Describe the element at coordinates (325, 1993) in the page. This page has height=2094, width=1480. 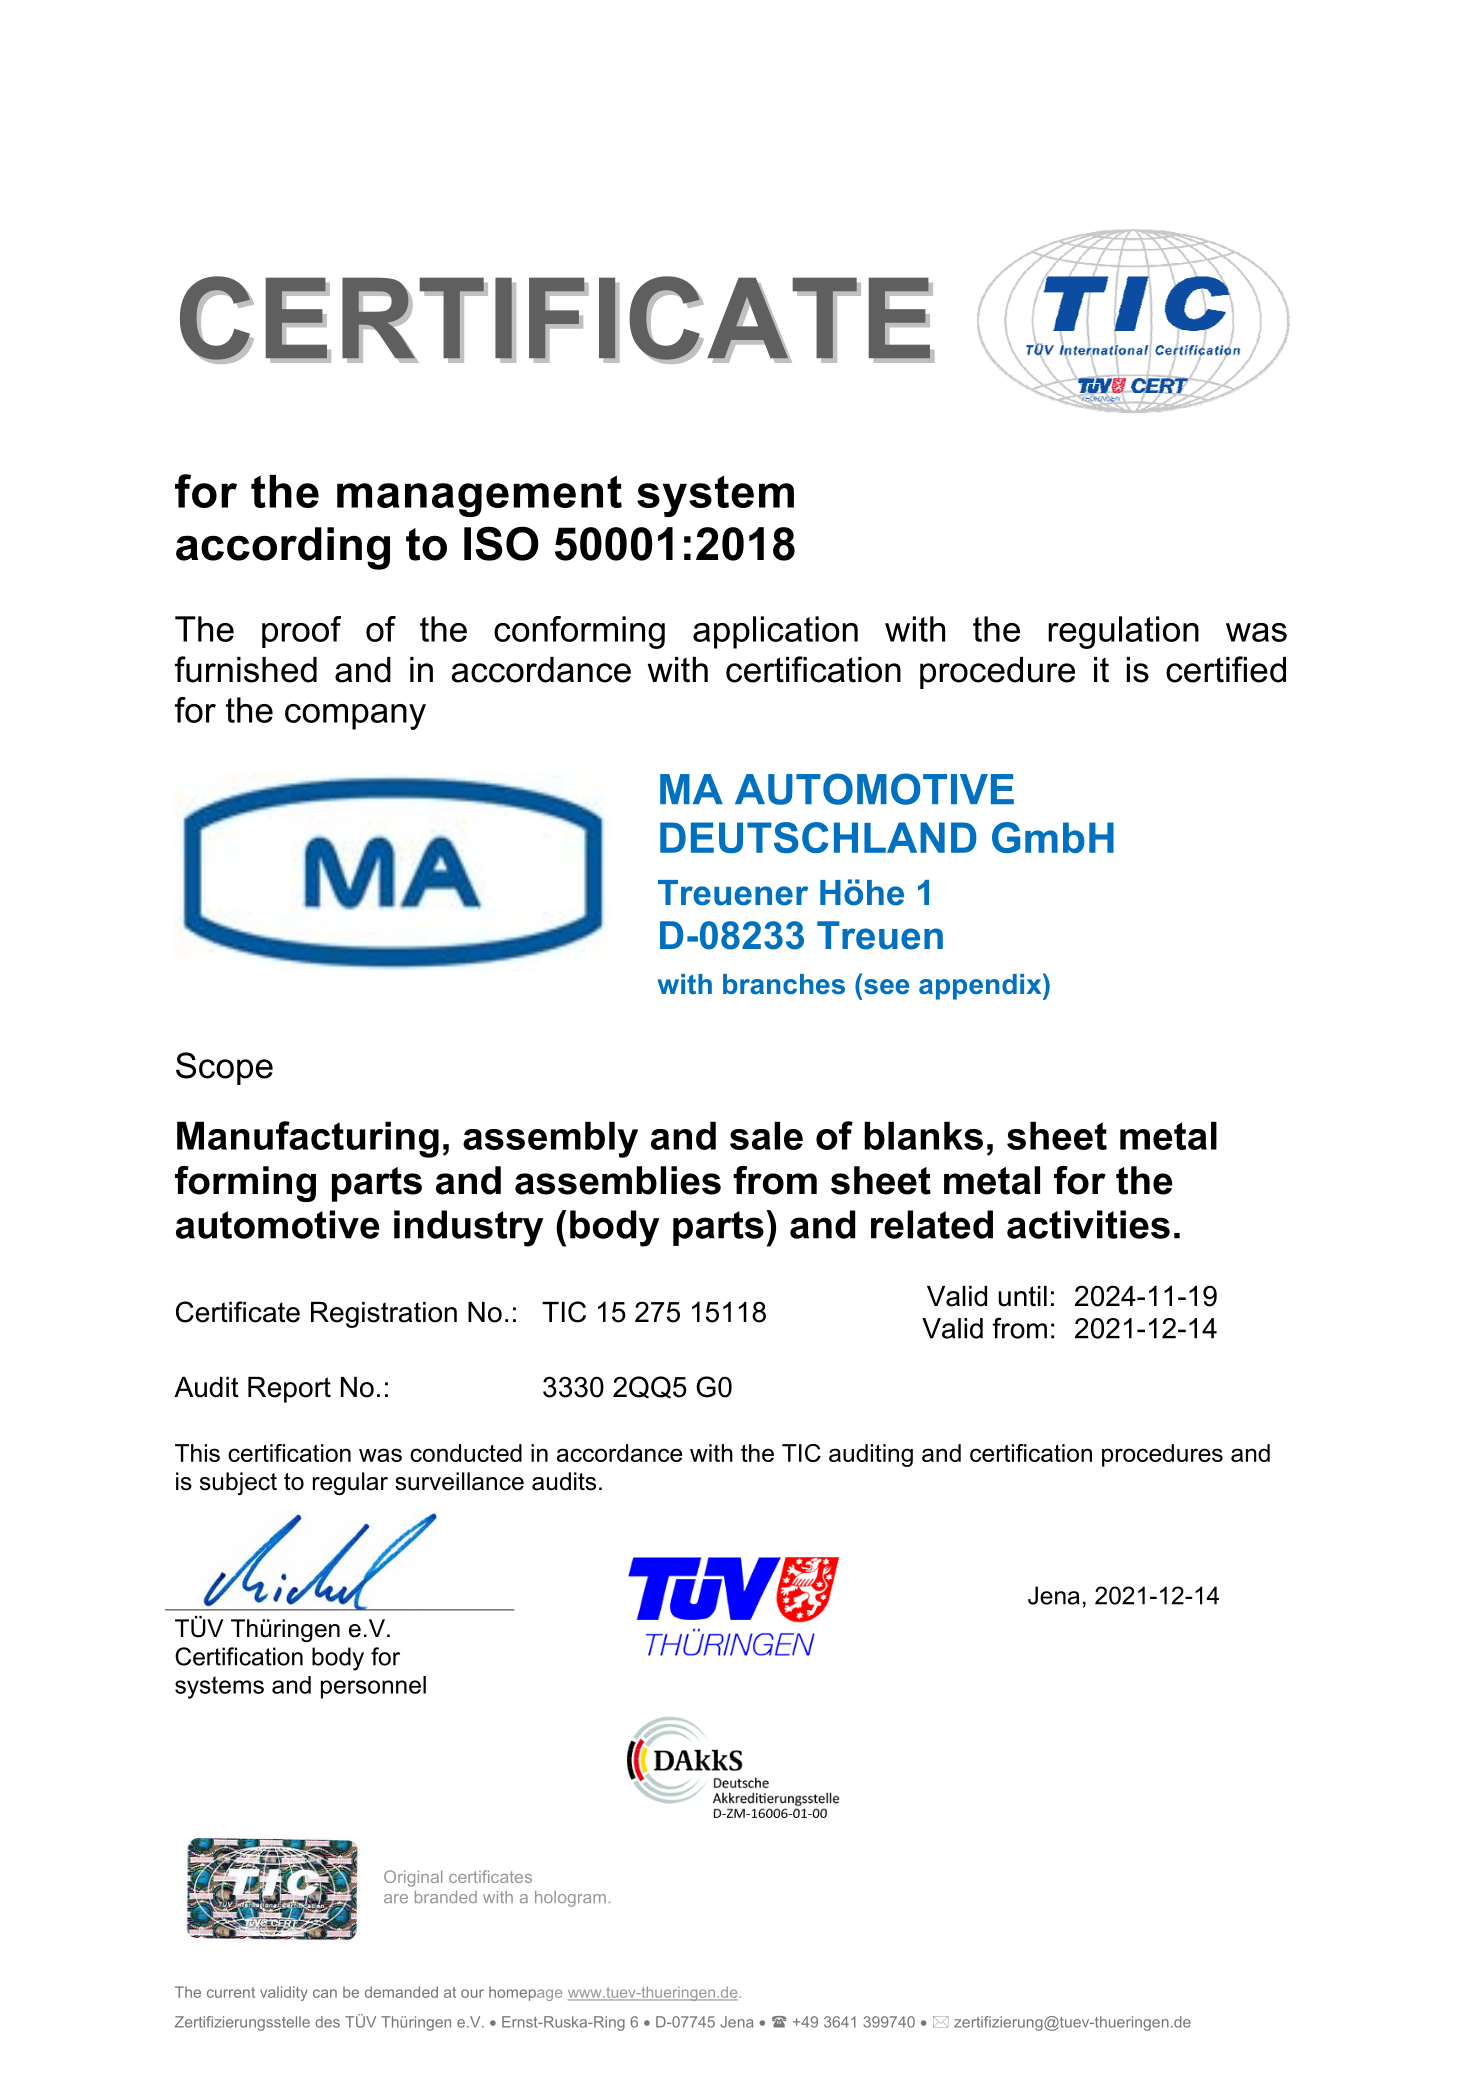
I see `can` at that location.
